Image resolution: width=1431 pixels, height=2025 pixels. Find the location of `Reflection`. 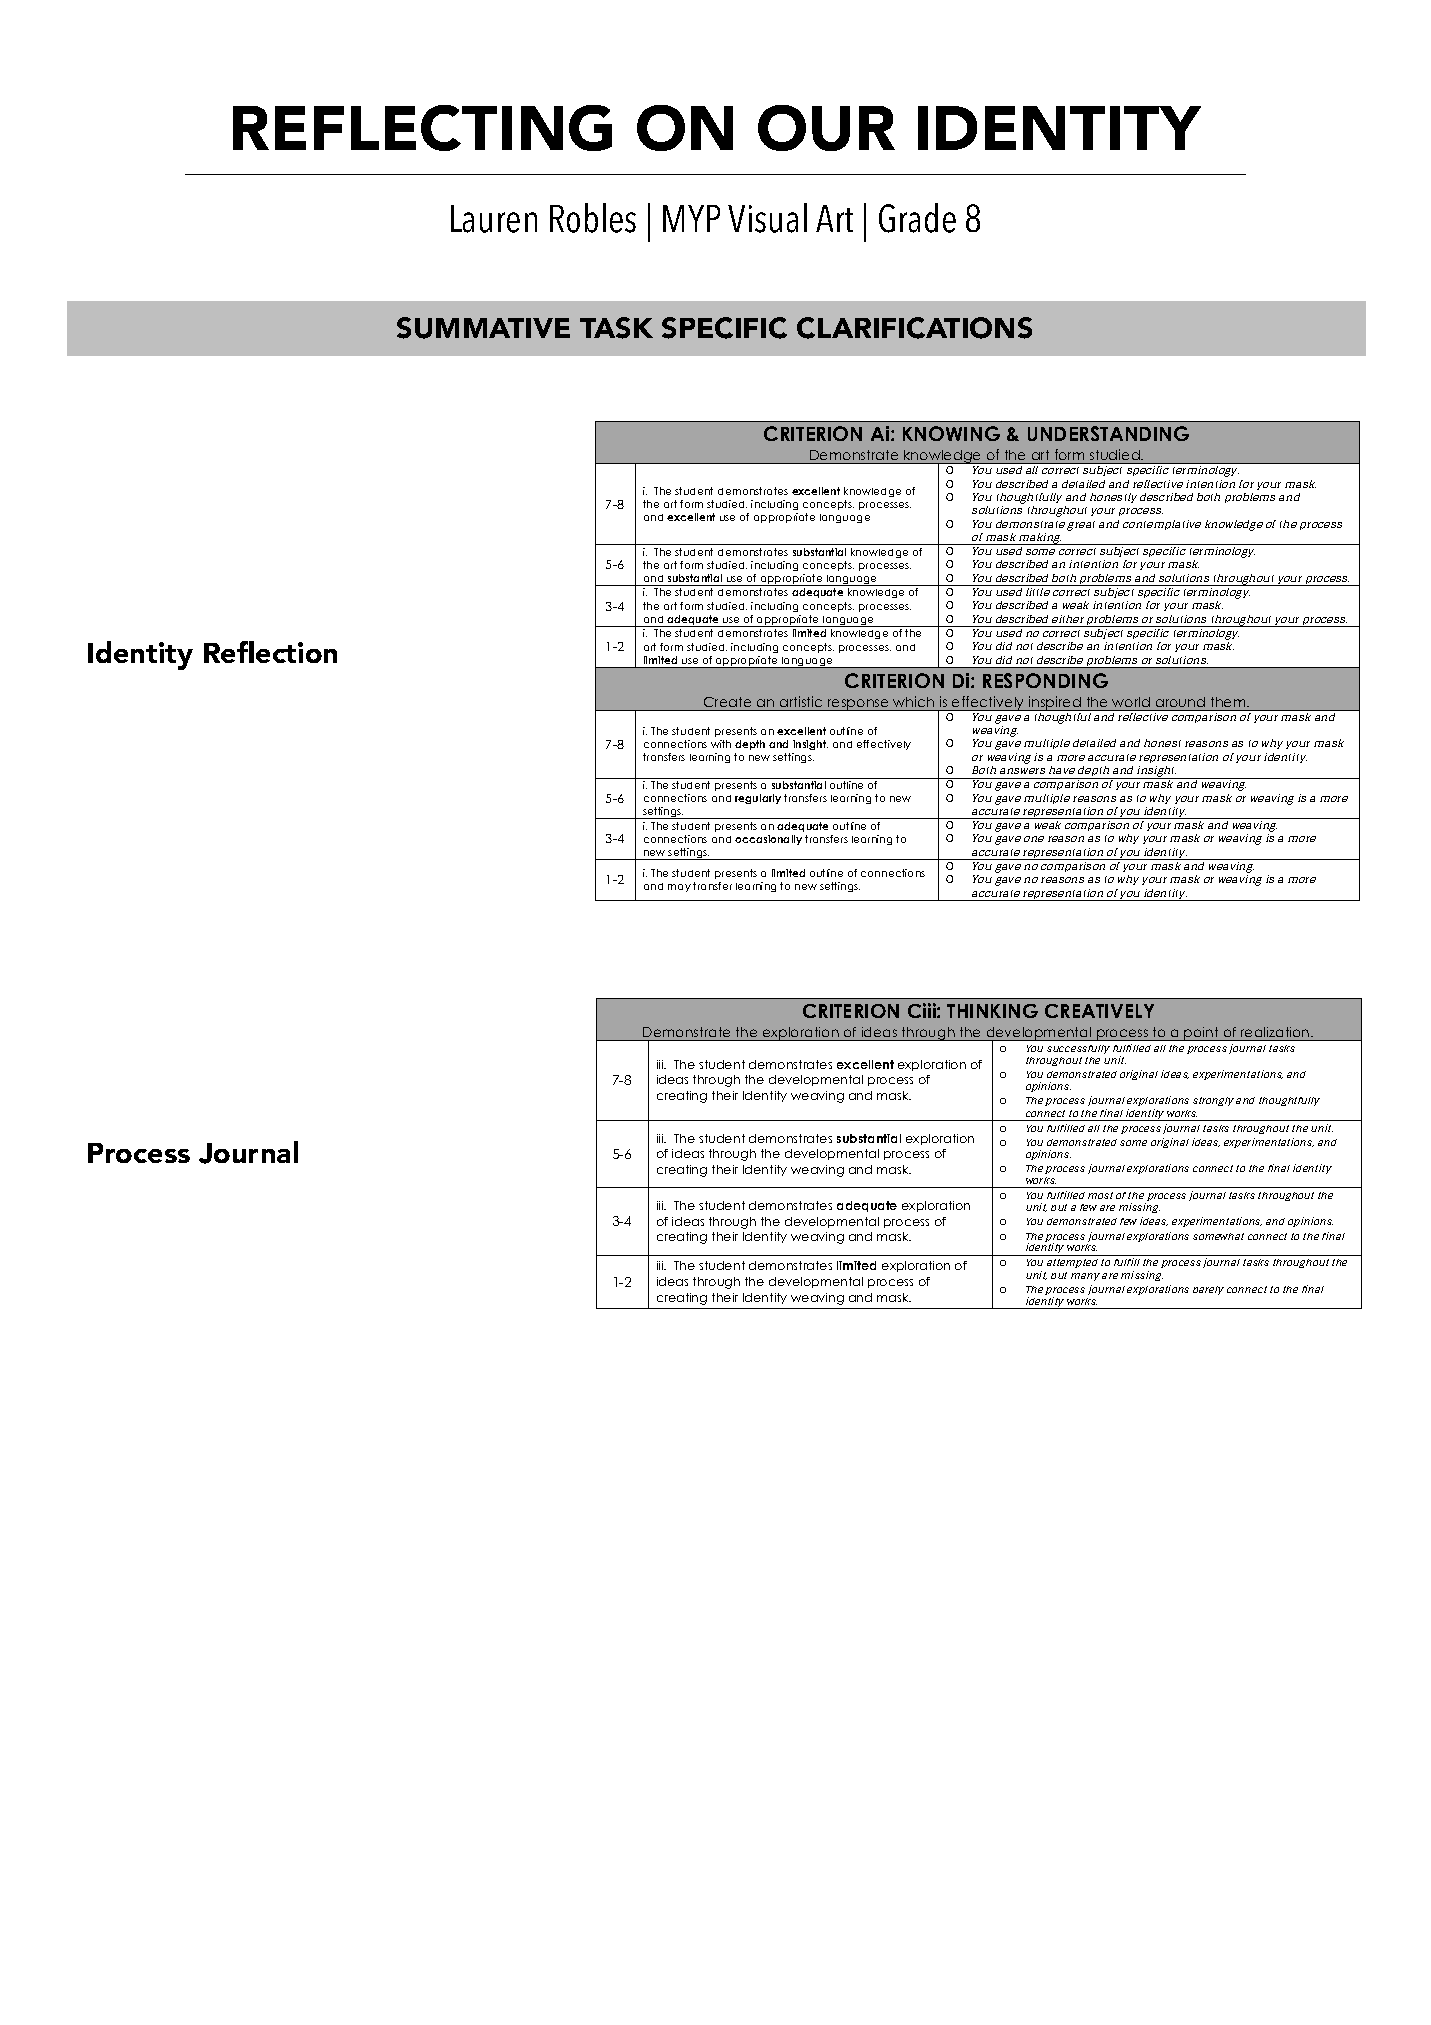

Reflection is located at coordinates (270, 652).
